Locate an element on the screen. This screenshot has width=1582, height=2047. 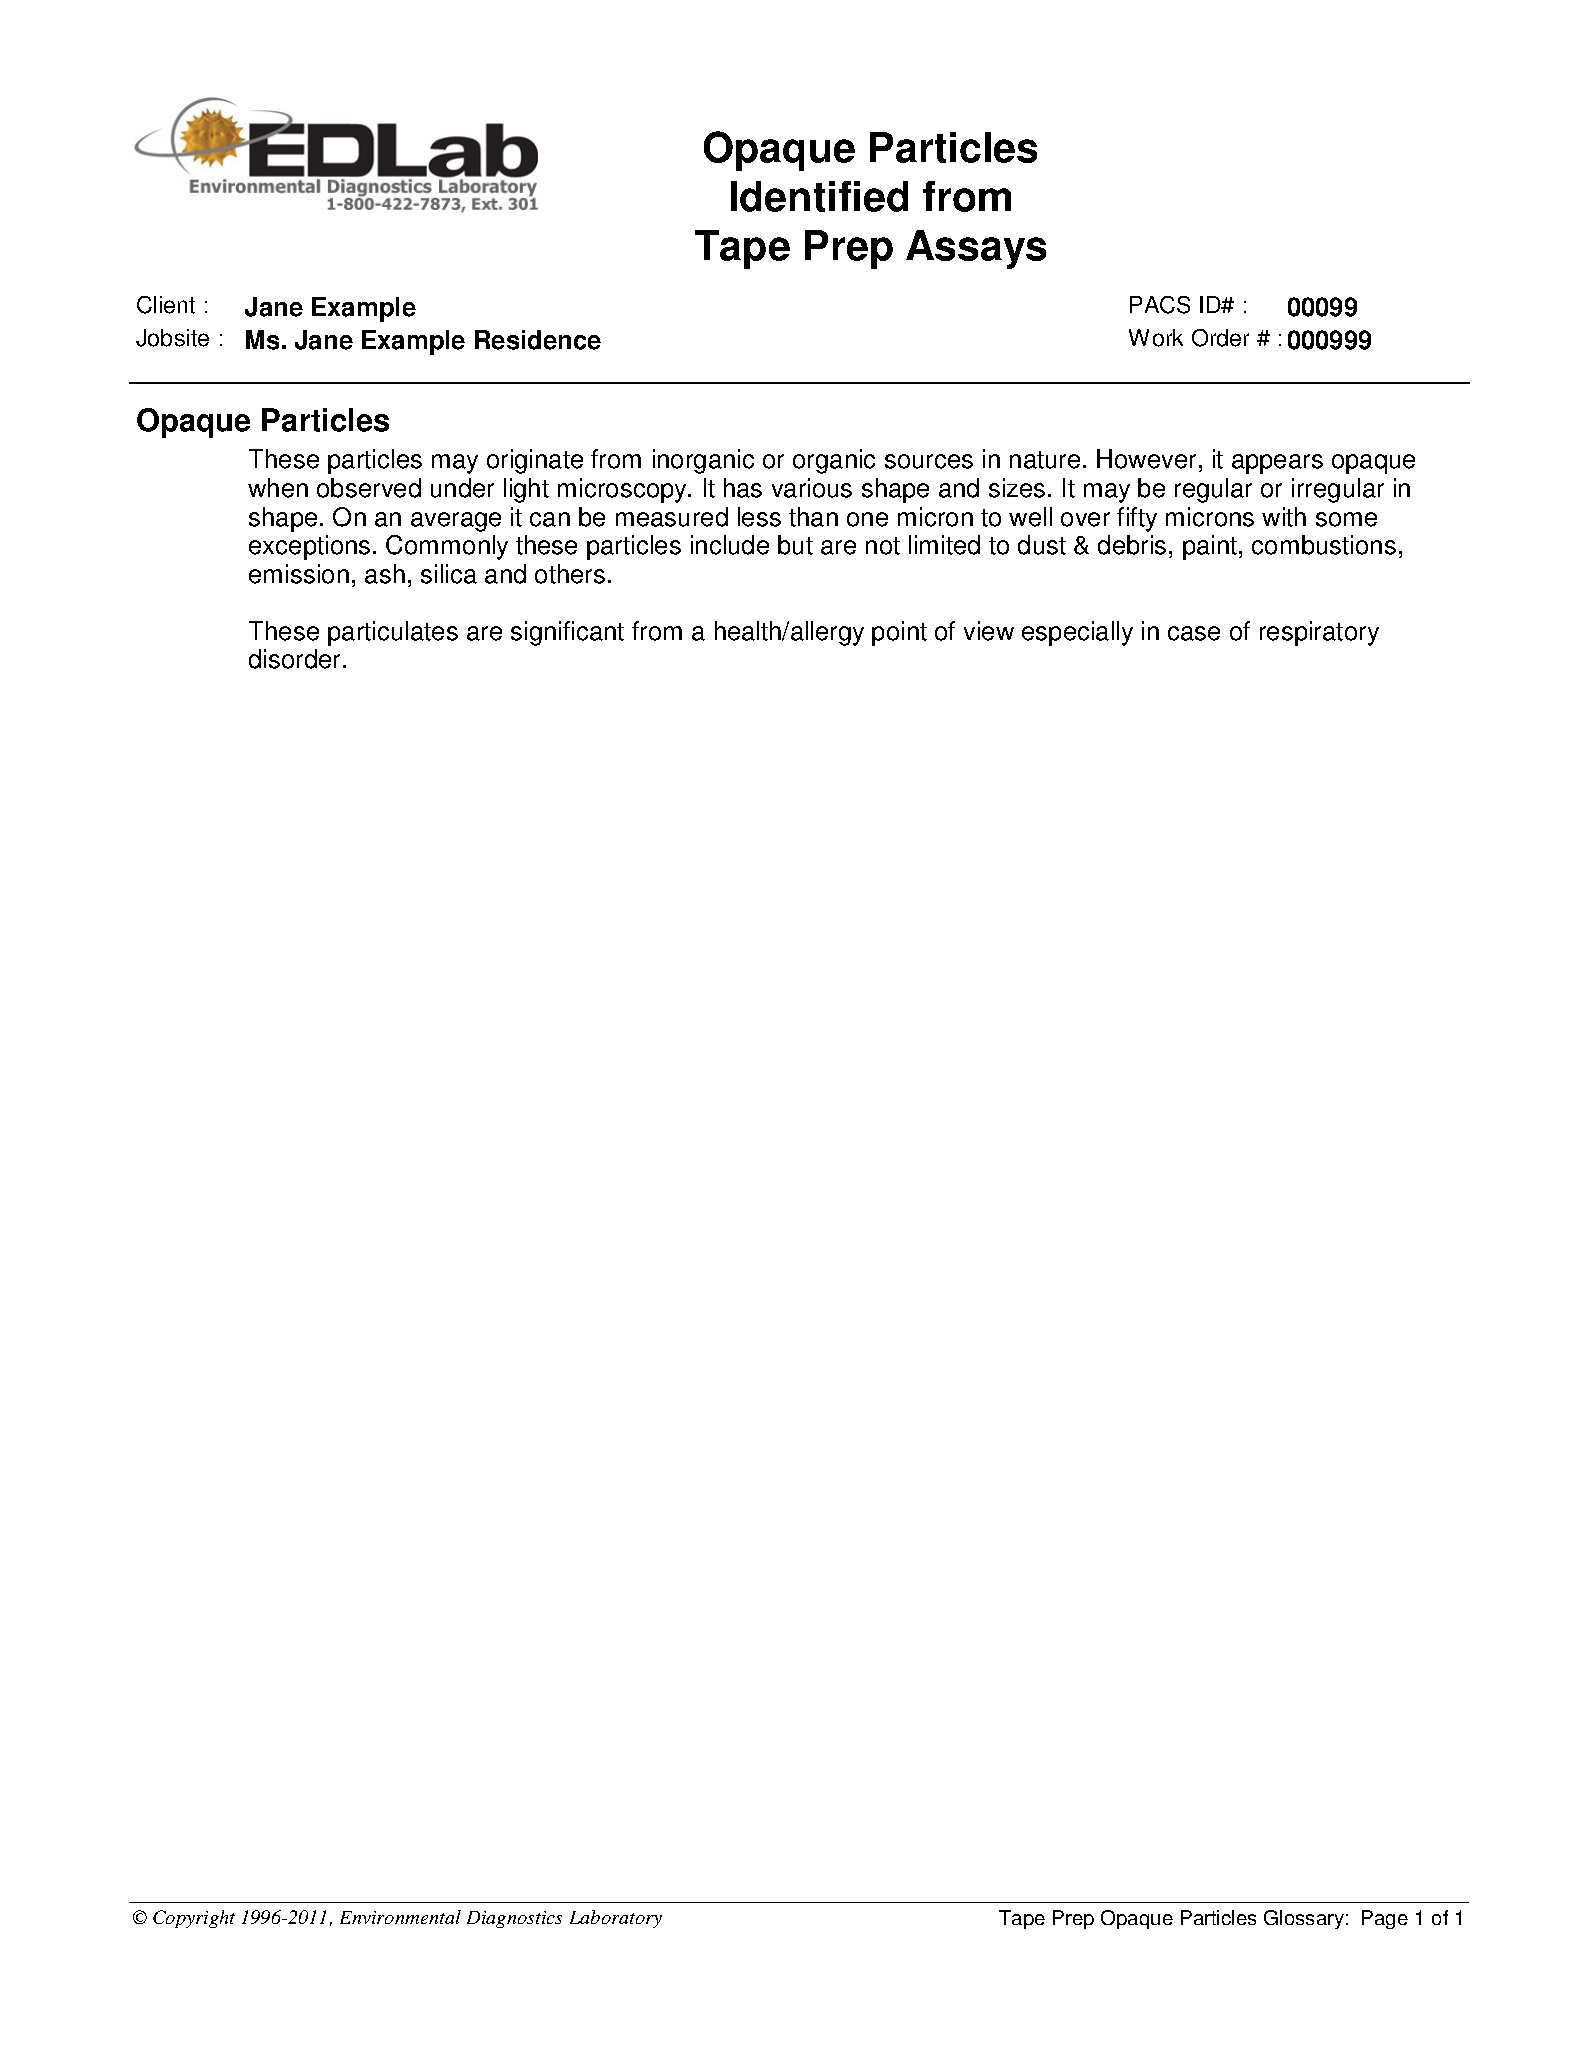
Identified is located at coordinates (819, 196).
